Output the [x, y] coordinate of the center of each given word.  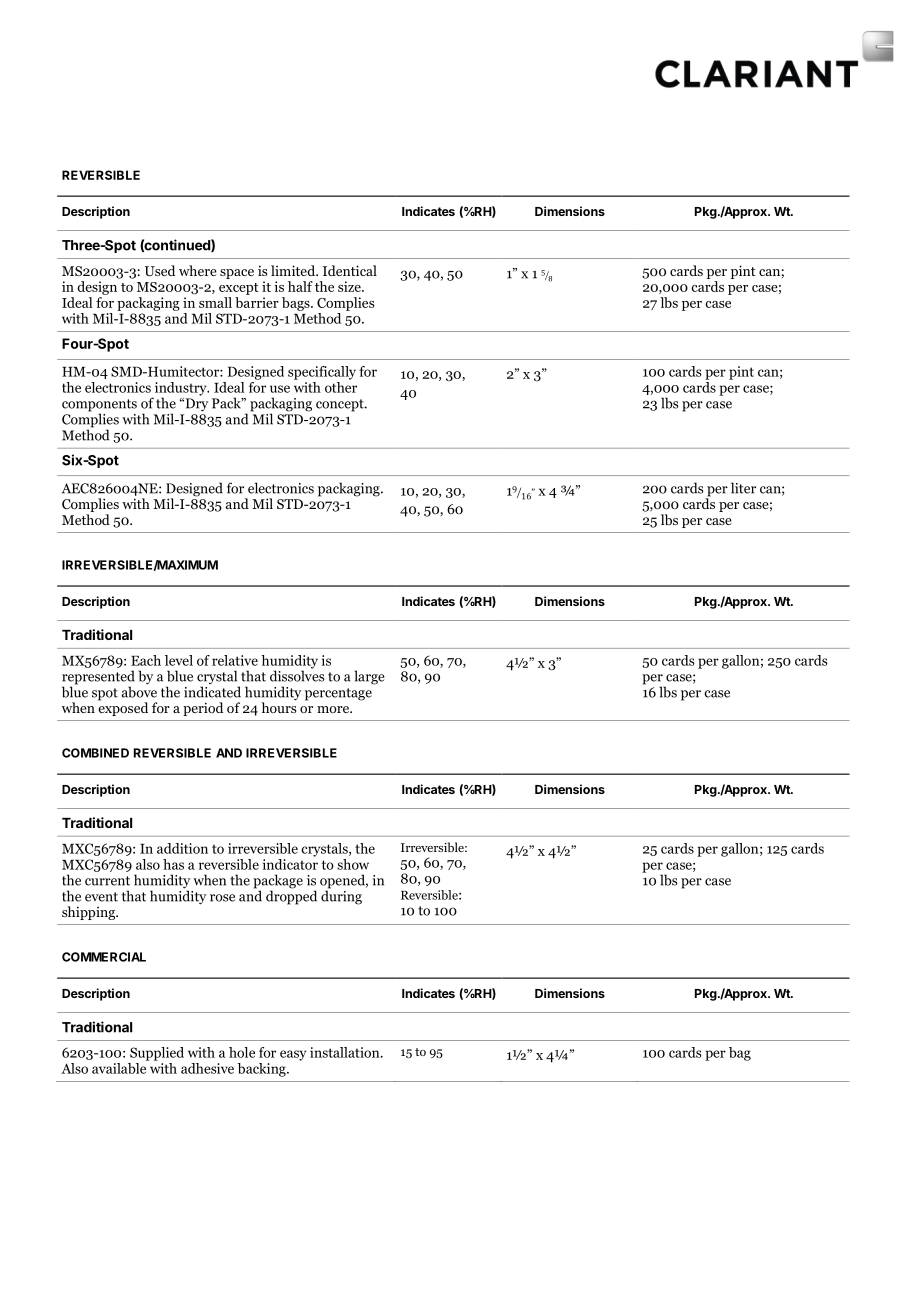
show [353, 864]
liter [743, 488]
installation [346, 1052]
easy [293, 1055]
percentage [338, 694]
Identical [350, 270]
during [341, 896]
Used [160, 271]
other [341, 386]
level [179, 660]
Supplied [157, 1054]
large [369, 677]
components [99, 406]
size [350, 286]
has [173, 864]
